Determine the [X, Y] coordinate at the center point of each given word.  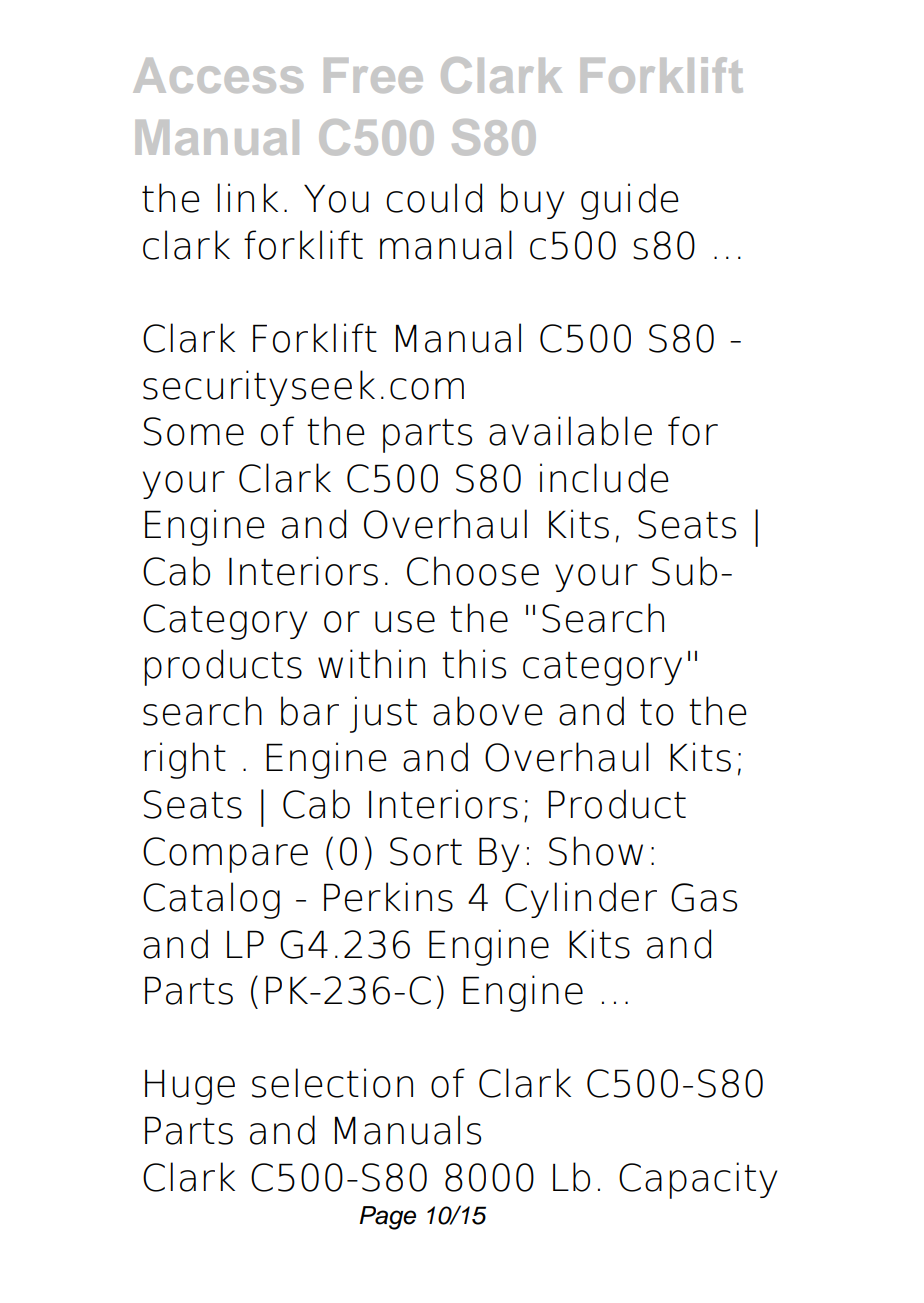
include [604, 478]
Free [373, 75]
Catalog [211, 900]
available [570, 431]
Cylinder [581, 900]
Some [194, 431]
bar [310, 711]
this [474, 664]
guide [630, 201]
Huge [190, 1087]
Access [218, 75]
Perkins [388, 897]
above [488, 711]
